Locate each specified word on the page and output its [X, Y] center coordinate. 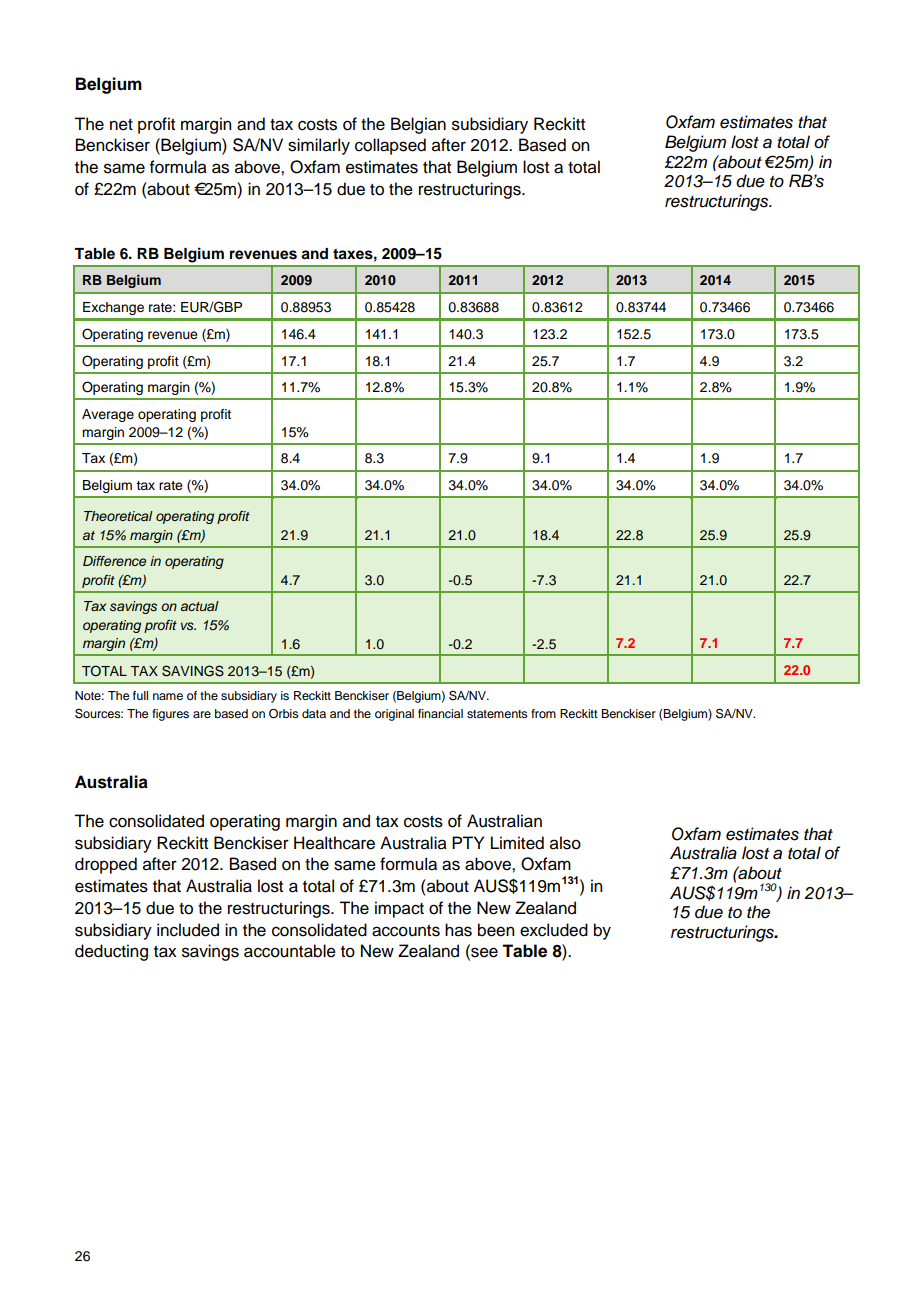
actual [200, 606]
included [188, 930]
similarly [319, 146]
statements [497, 714]
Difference [114, 561]
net [121, 125]
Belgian [418, 125]
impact [399, 909]
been [496, 930]
